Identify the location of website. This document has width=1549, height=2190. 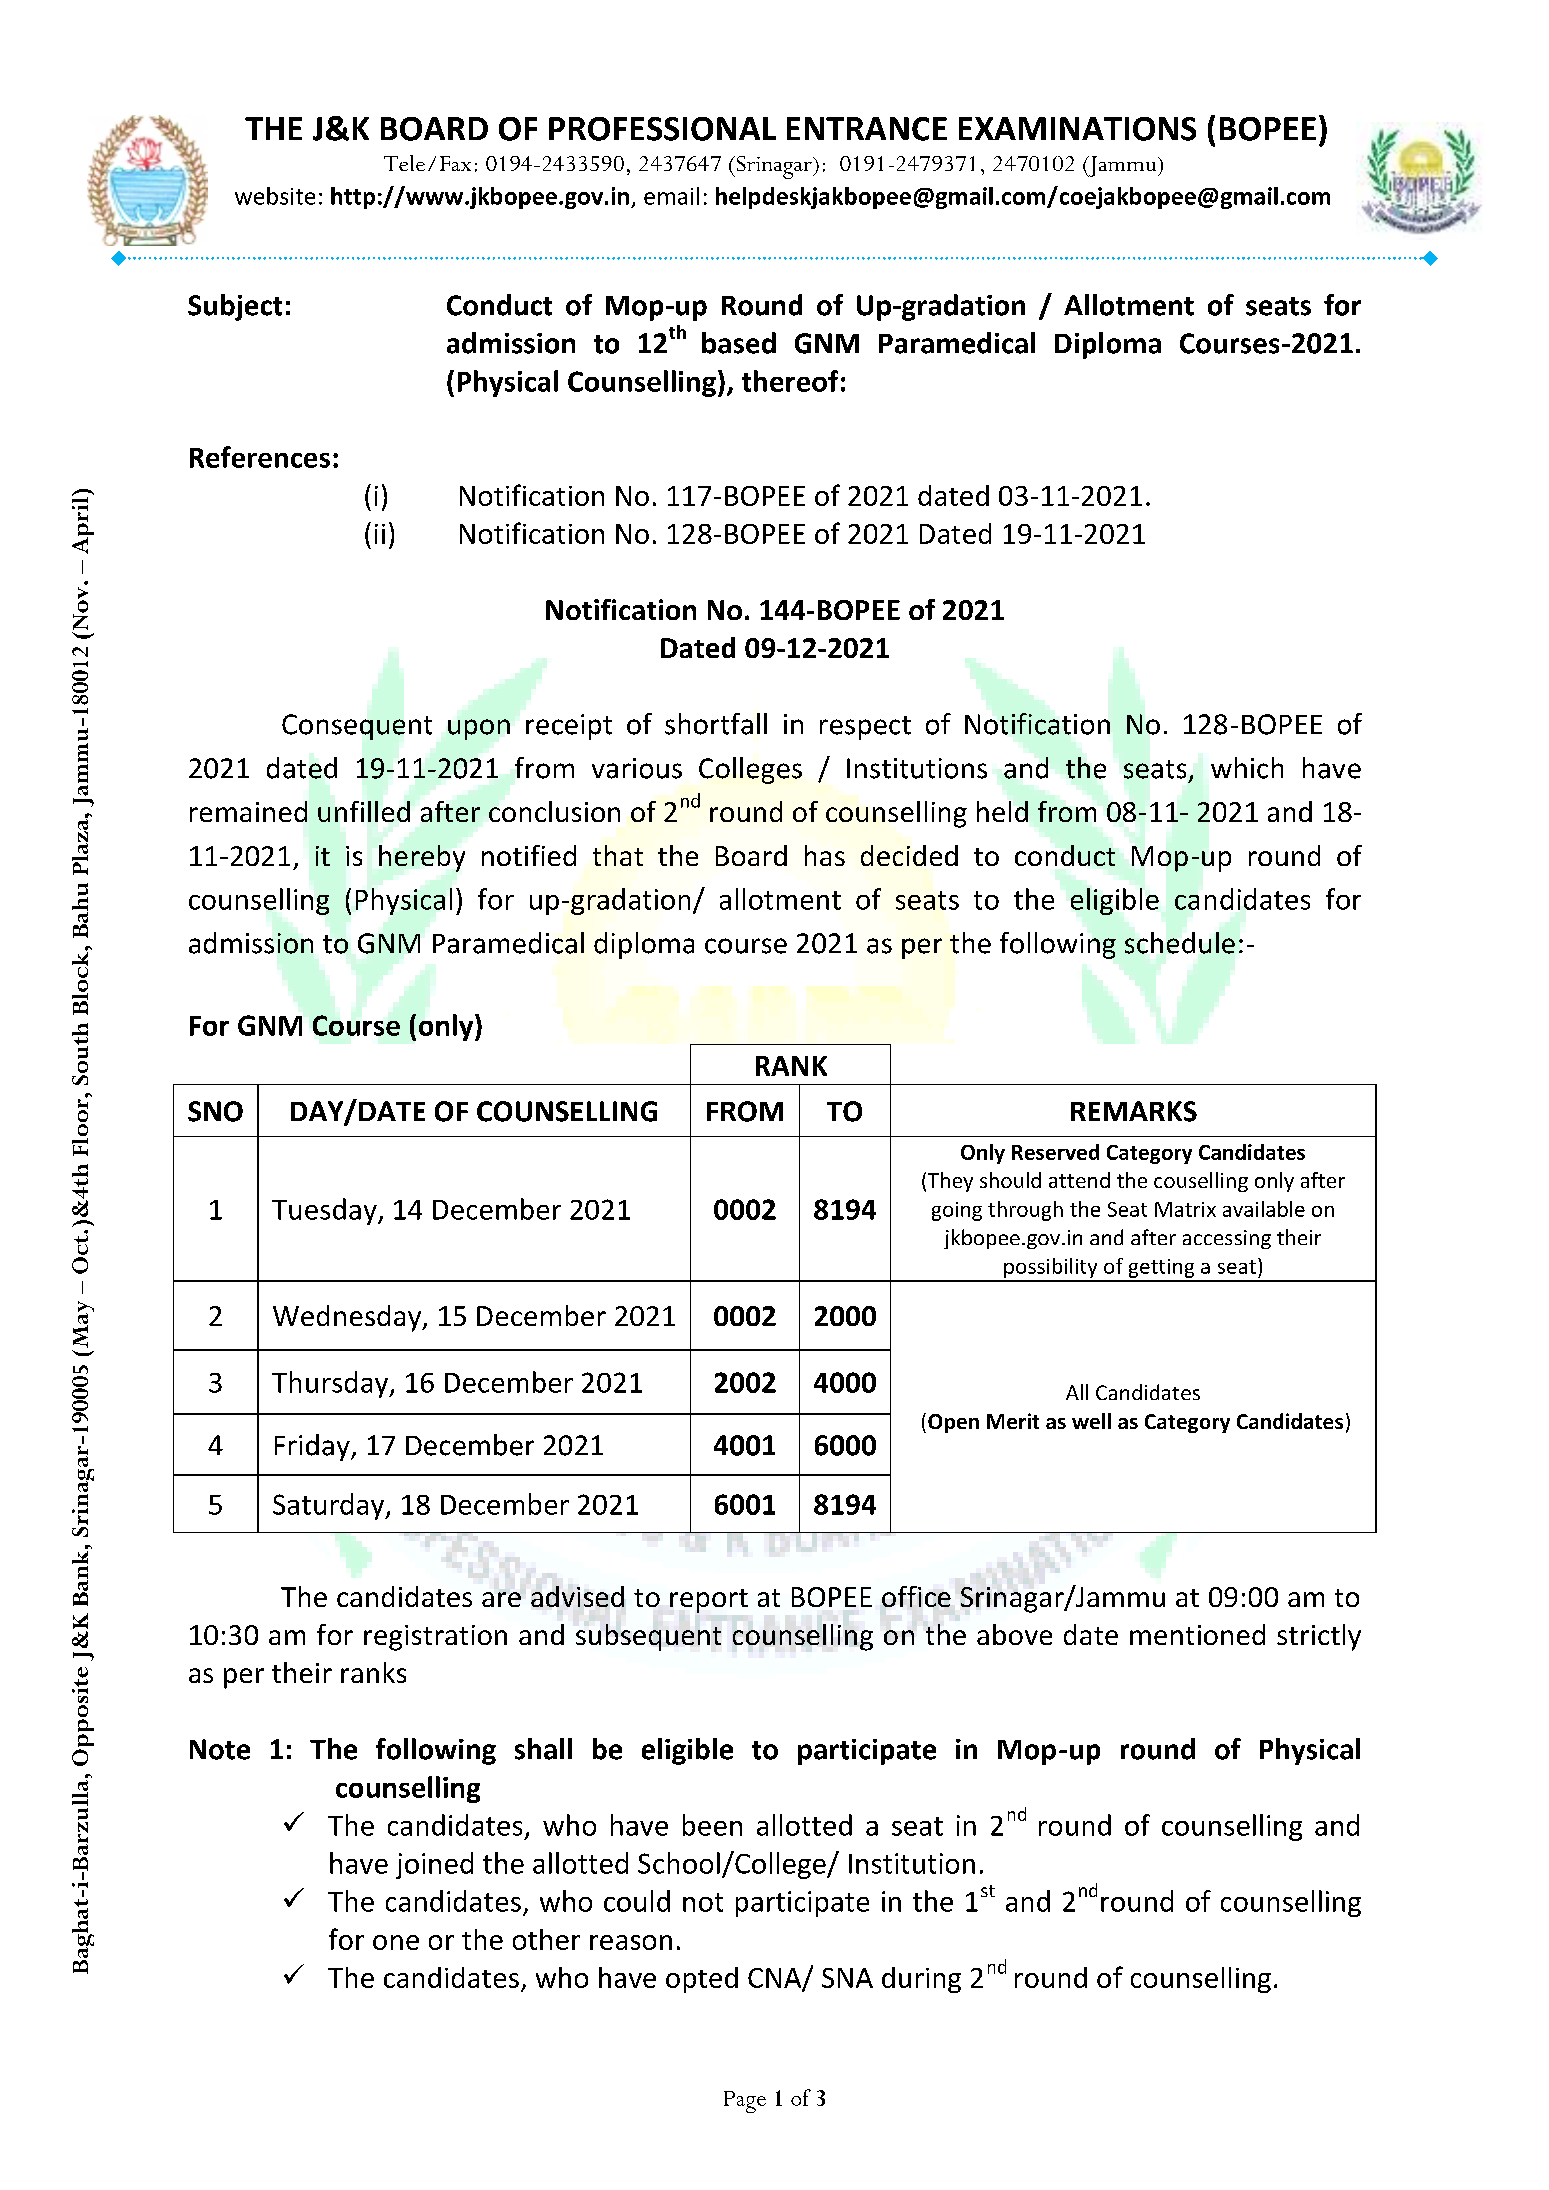
(275, 196).
